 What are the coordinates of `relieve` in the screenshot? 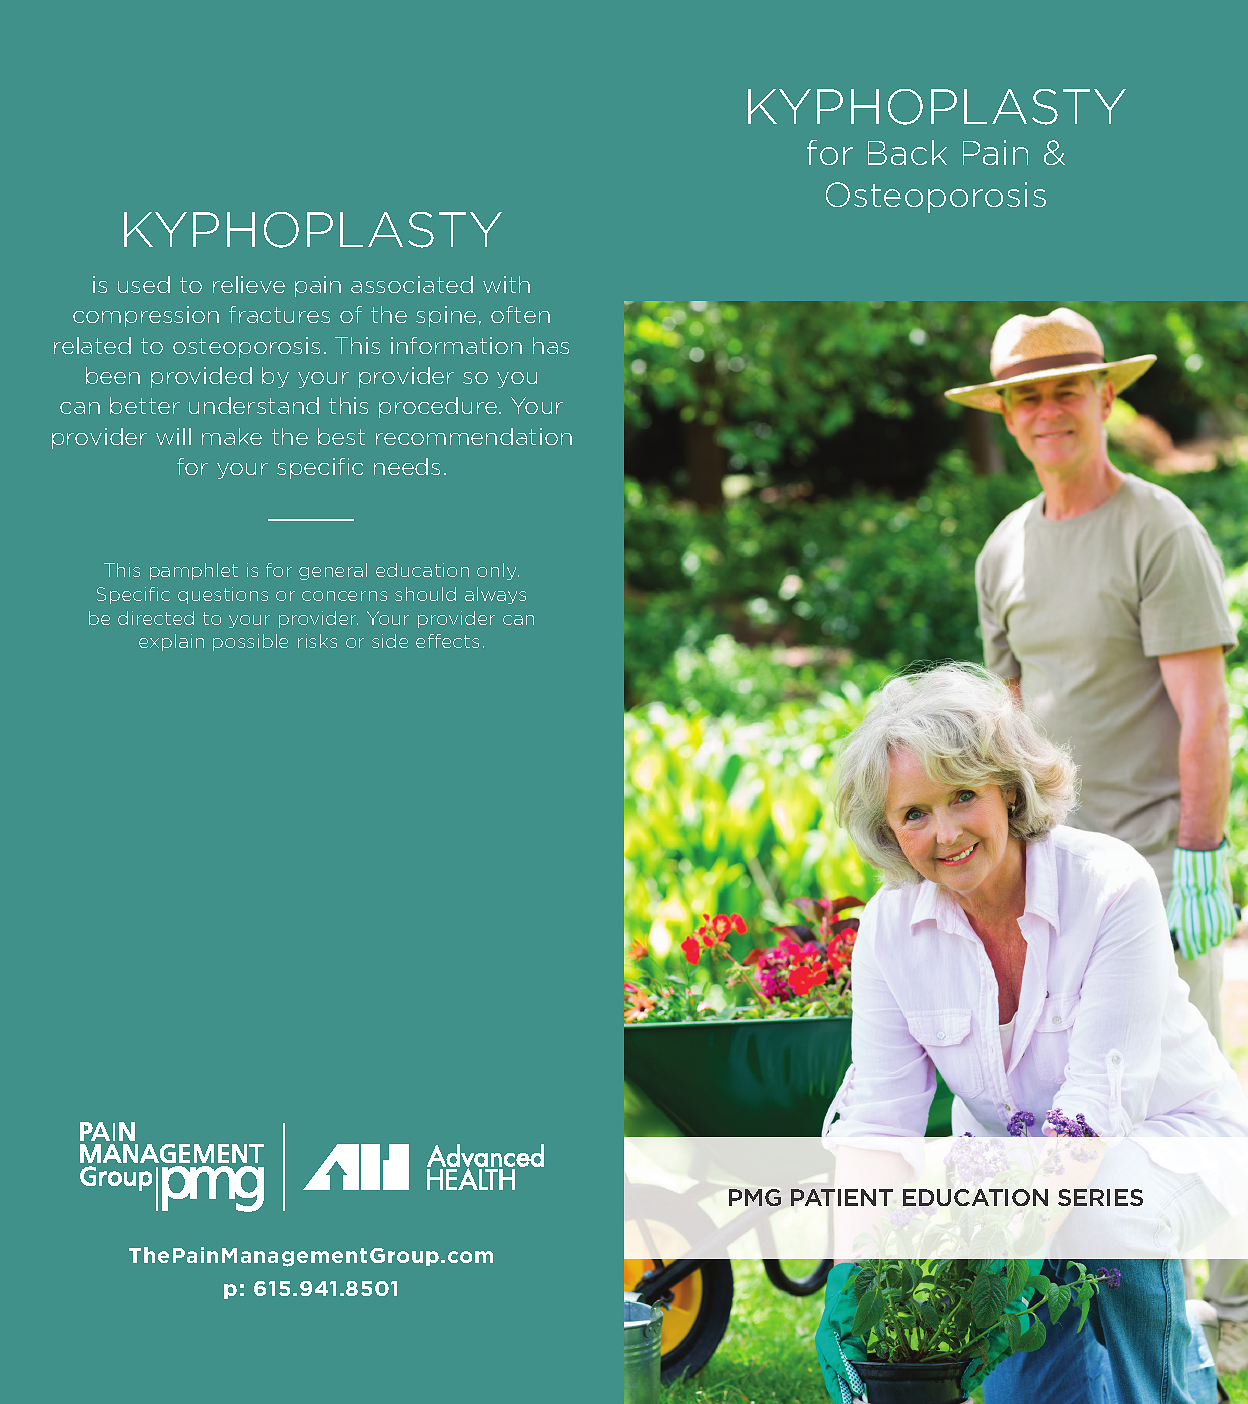 It's located at (249, 284).
